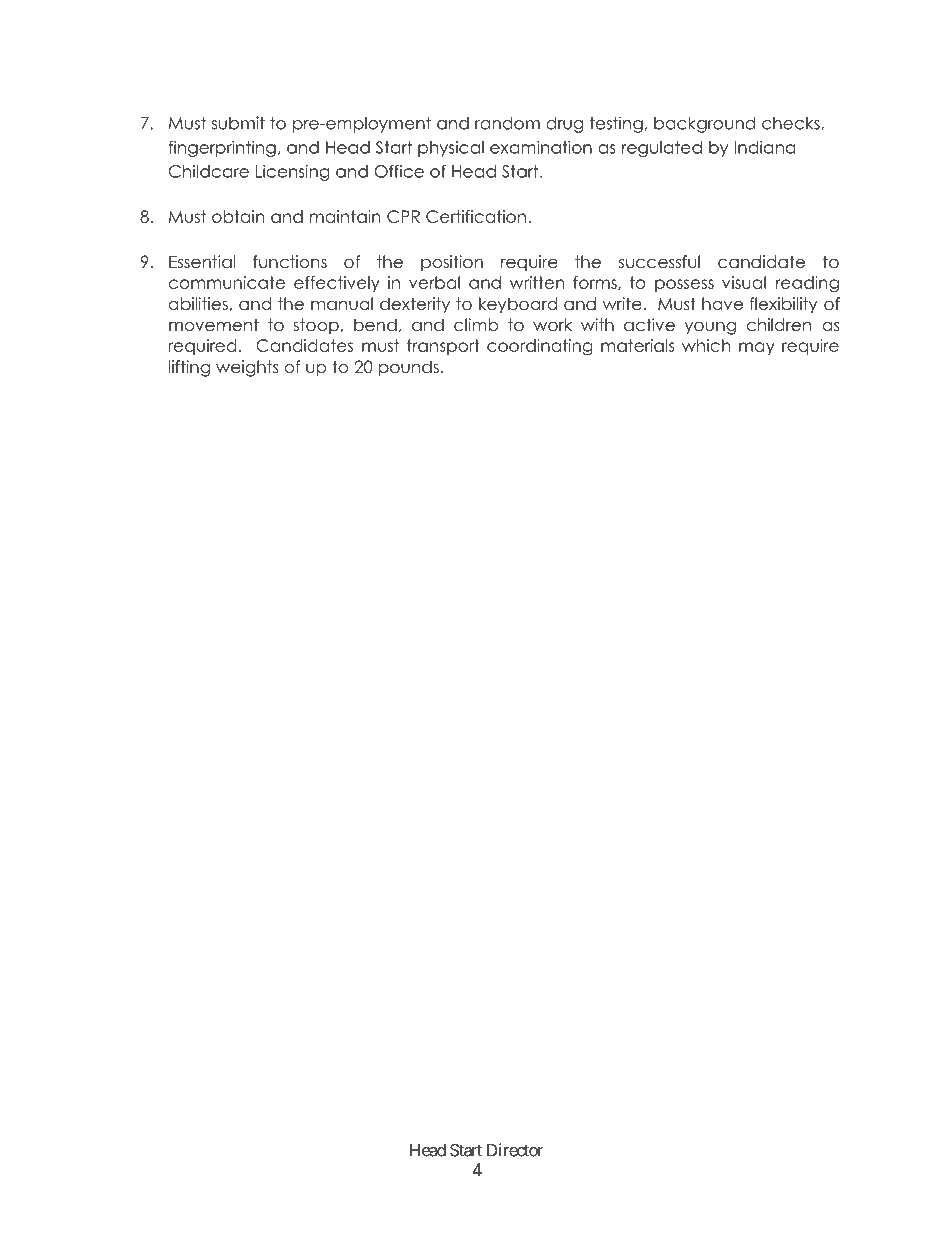 This document has height=1233, width=952. I want to click on pounds, so click(409, 368).
